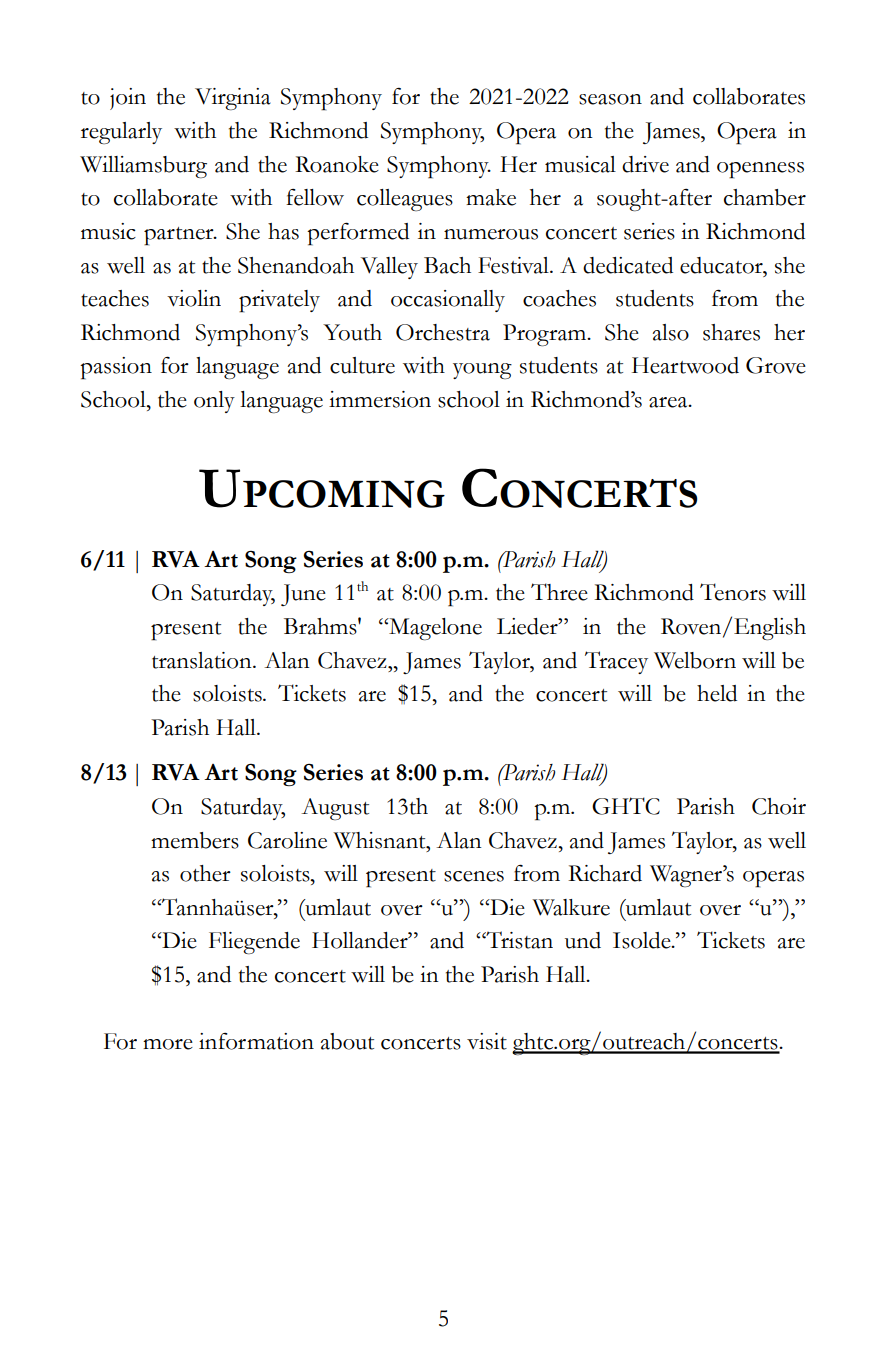  Describe the element at coordinates (733, 592) in the screenshot. I see `Tenors` at that location.
